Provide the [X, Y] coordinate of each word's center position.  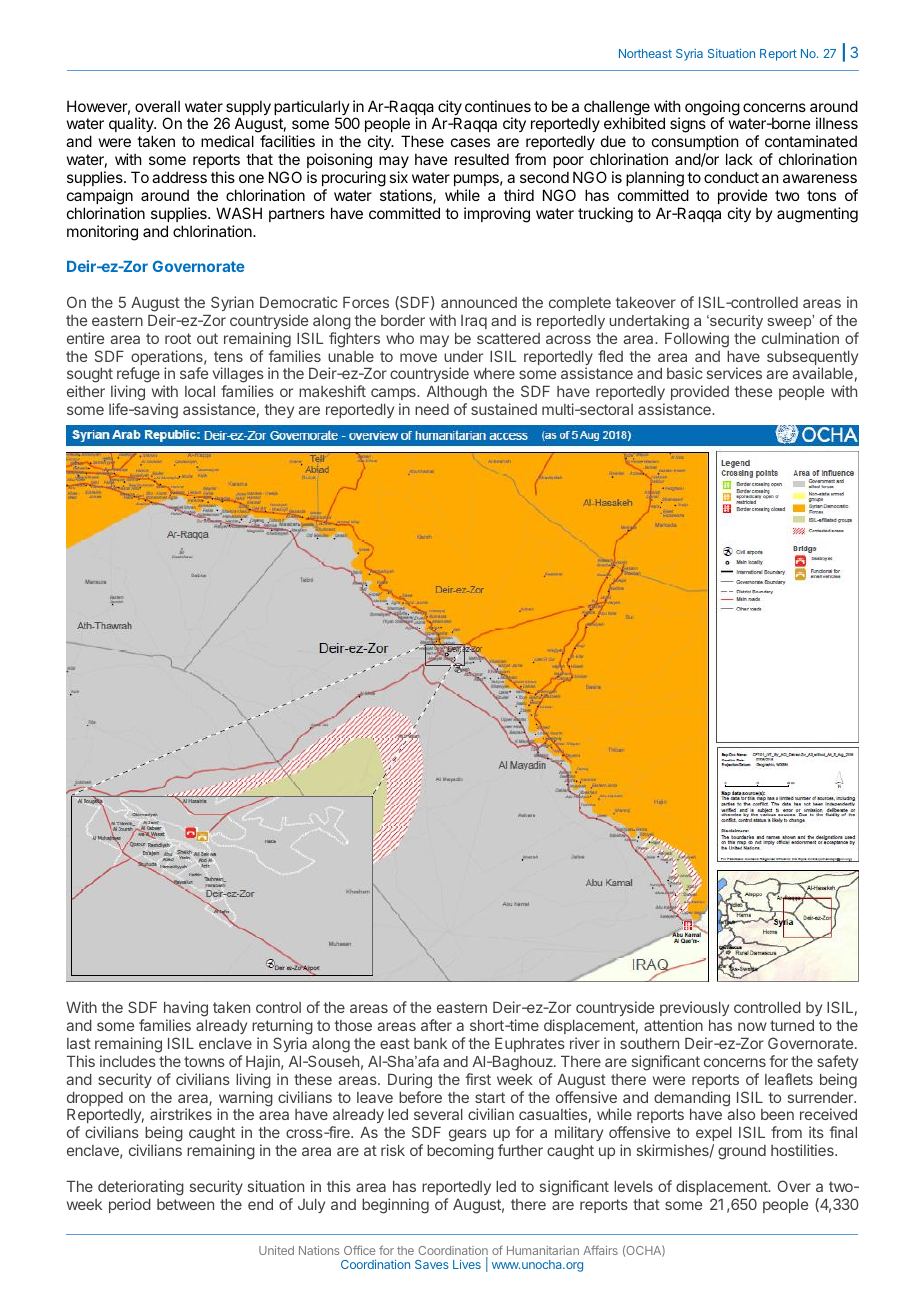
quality [132, 126]
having [186, 1010]
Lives [467, 1264]
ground [742, 1152]
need [432, 409]
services [734, 373]
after [436, 1025]
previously [694, 1010]
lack [739, 159]
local [200, 391]
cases [470, 142]
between [185, 1204]
